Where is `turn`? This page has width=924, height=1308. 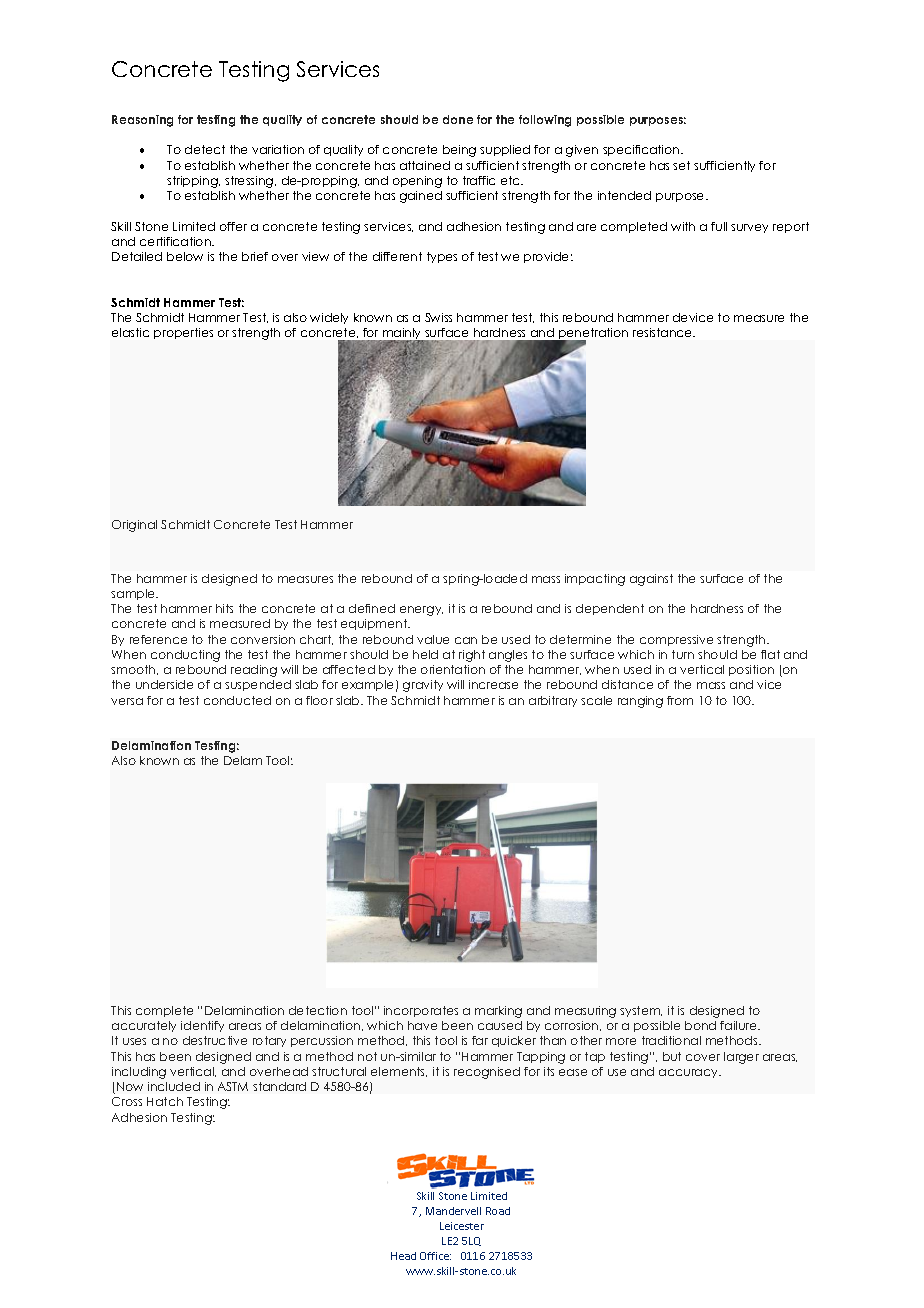 turn is located at coordinates (683, 654).
